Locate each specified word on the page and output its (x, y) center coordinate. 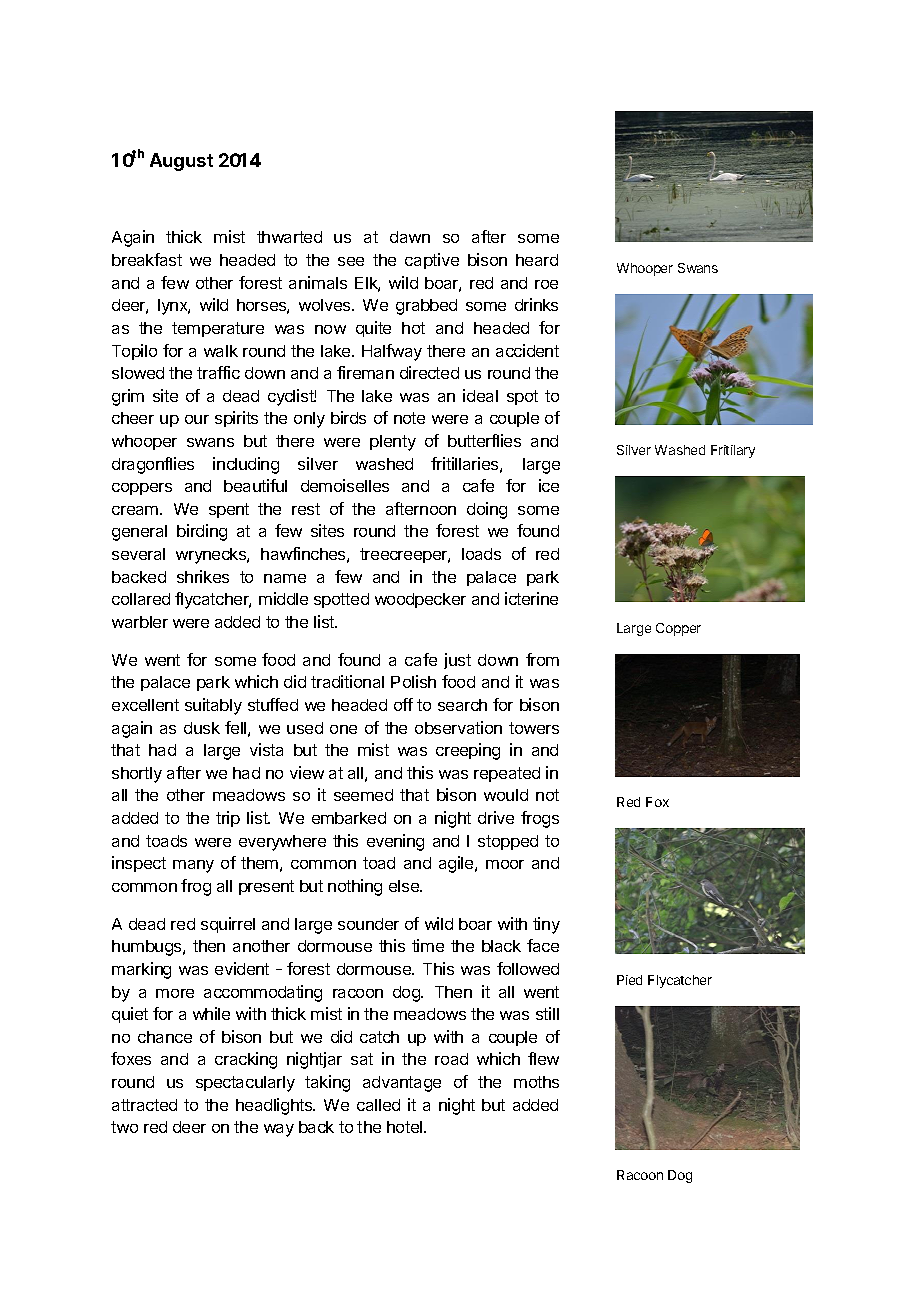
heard (537, 260)
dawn (410, 237)
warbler (140, 622)
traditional (347, 681)
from (542, 659)
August (181, 162)
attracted (144, 1105)
